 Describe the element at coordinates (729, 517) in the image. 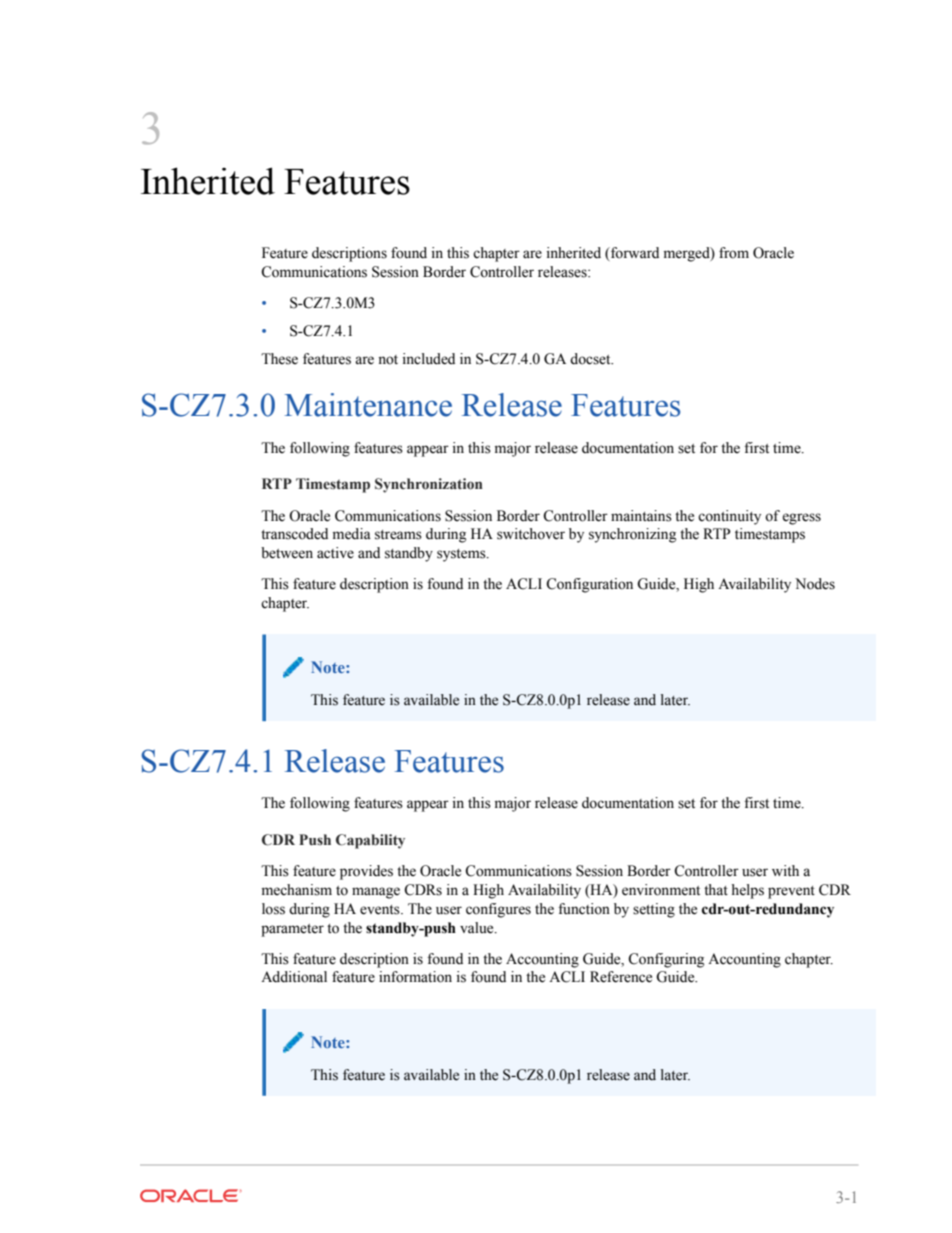

I see `continuity` at that location.
